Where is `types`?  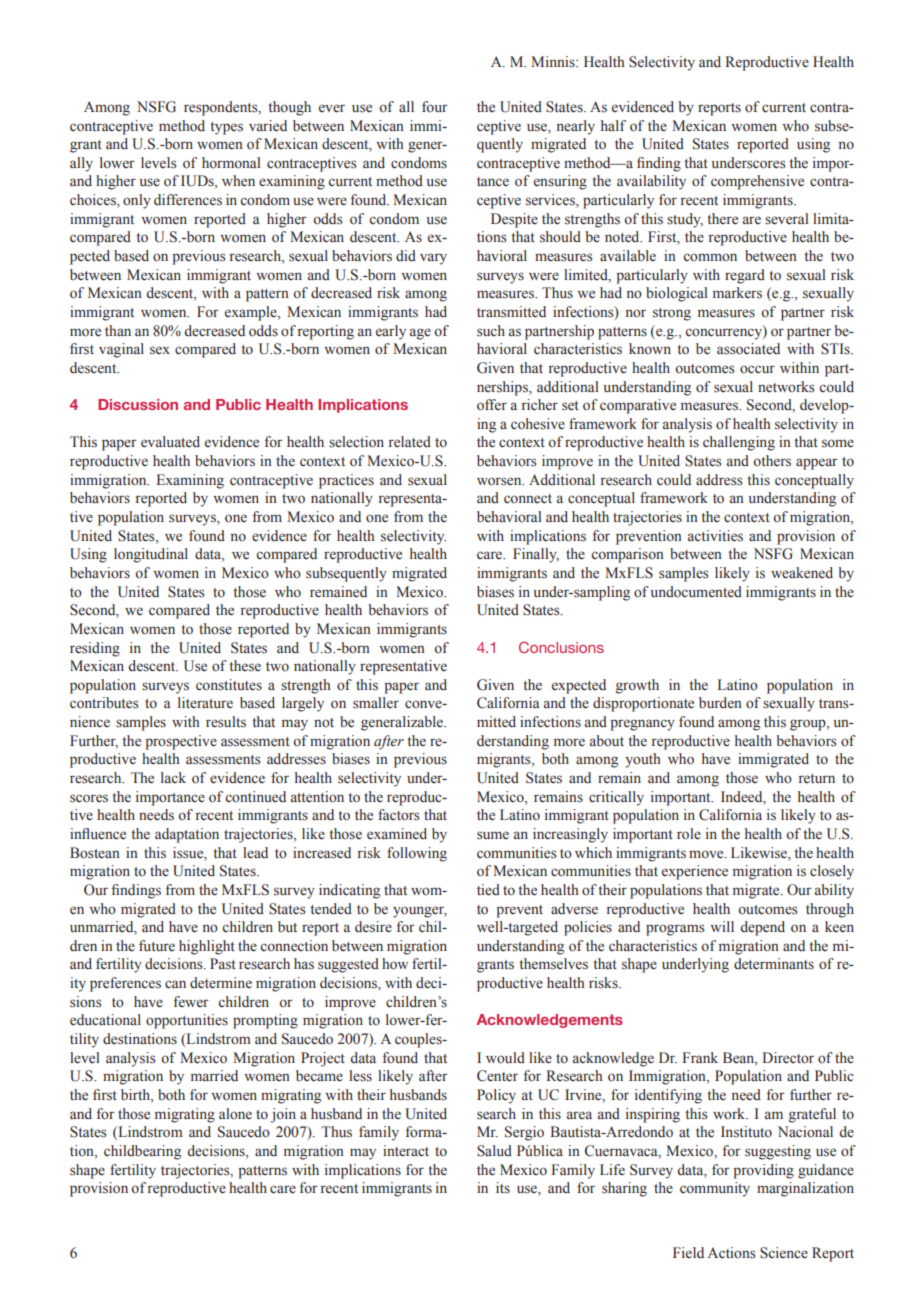
types is located at coordinates (226, 128).
